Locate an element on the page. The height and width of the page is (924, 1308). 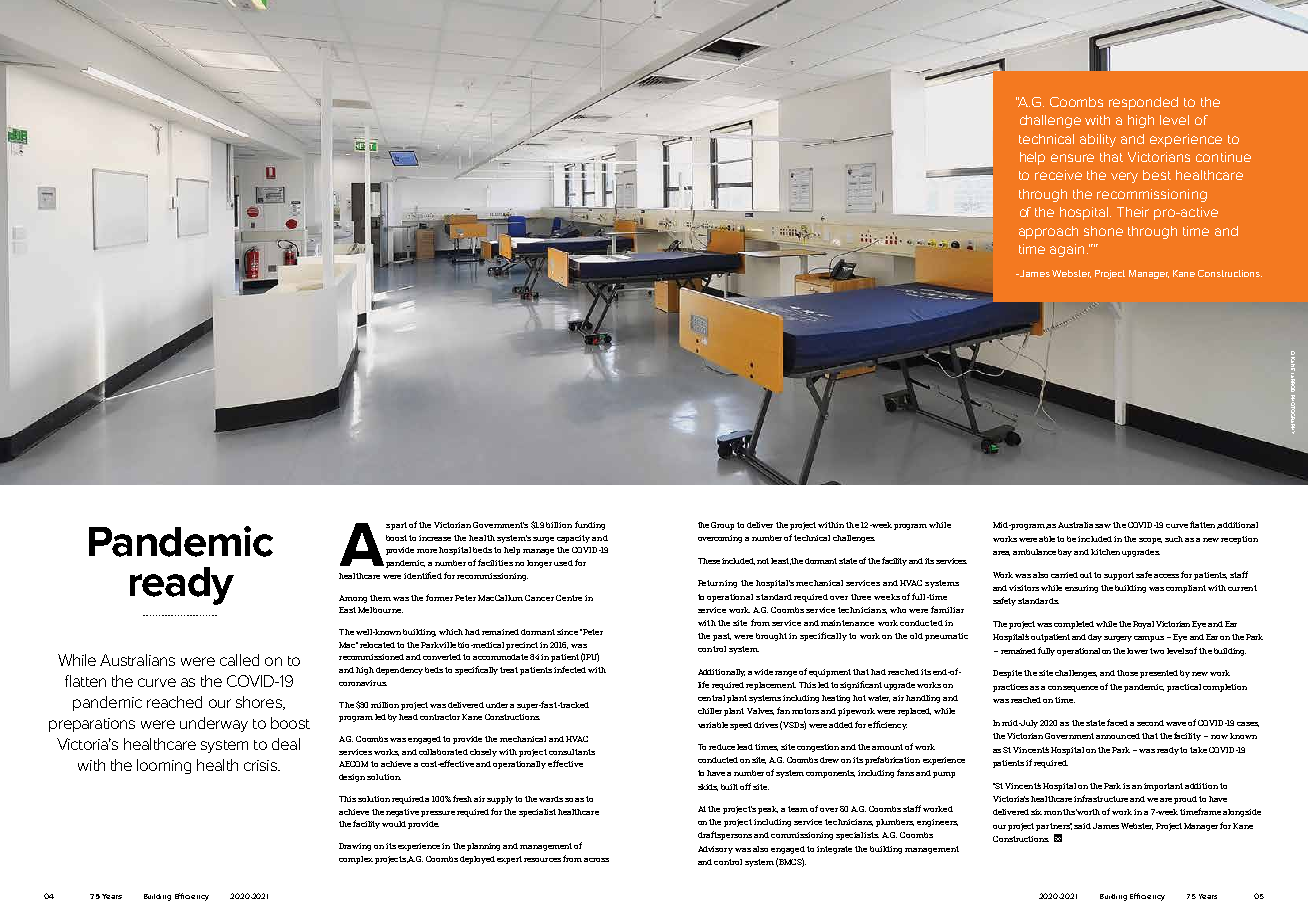
receive is located at coordinates (1058, 175).
